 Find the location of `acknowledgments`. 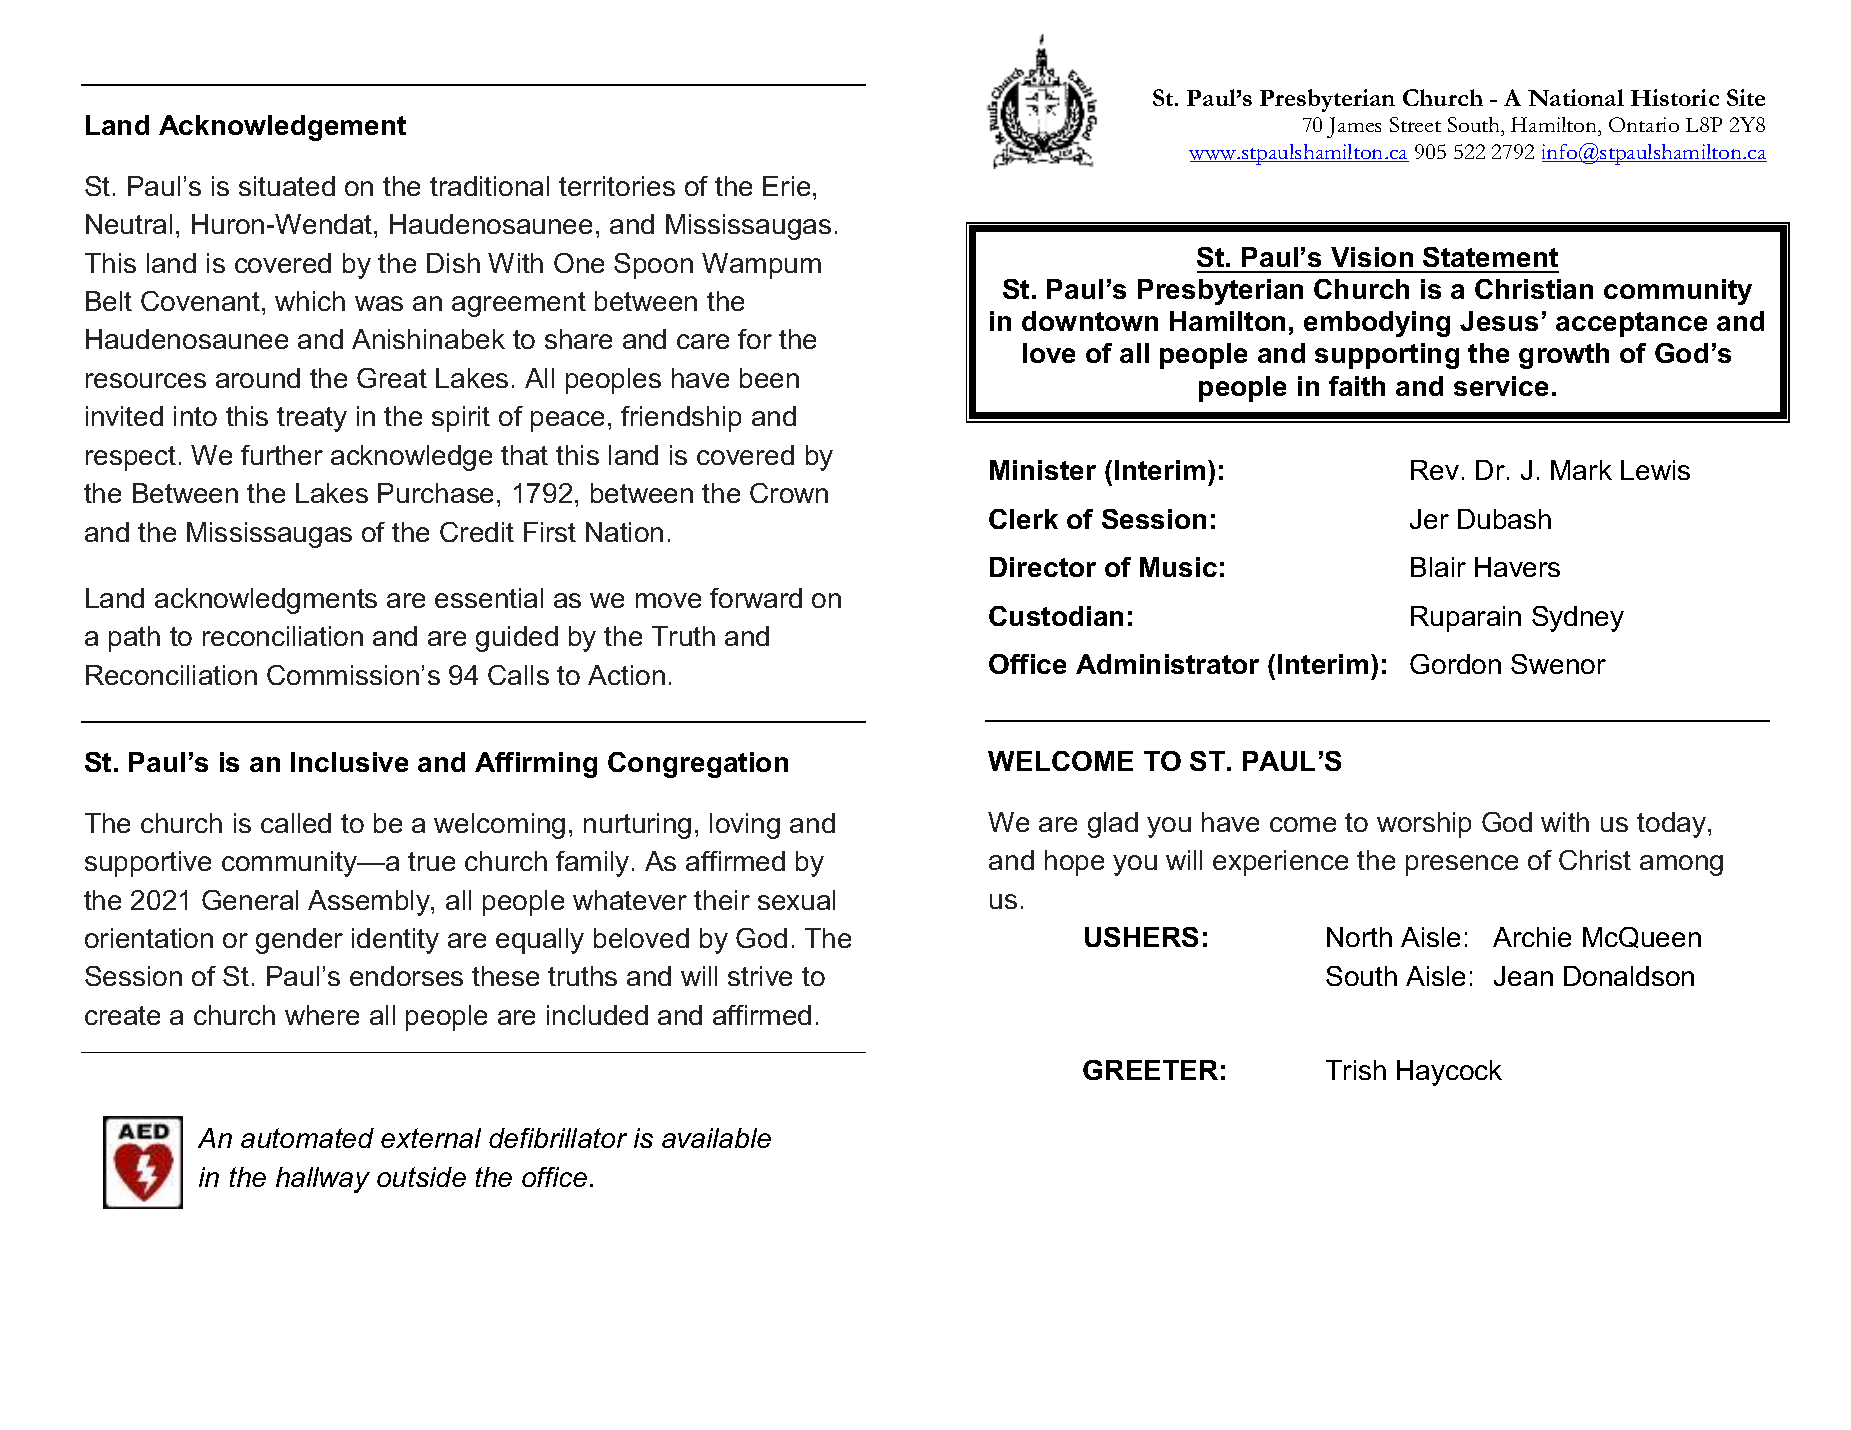

acknowledgments is located at coordinates (266, 601).
